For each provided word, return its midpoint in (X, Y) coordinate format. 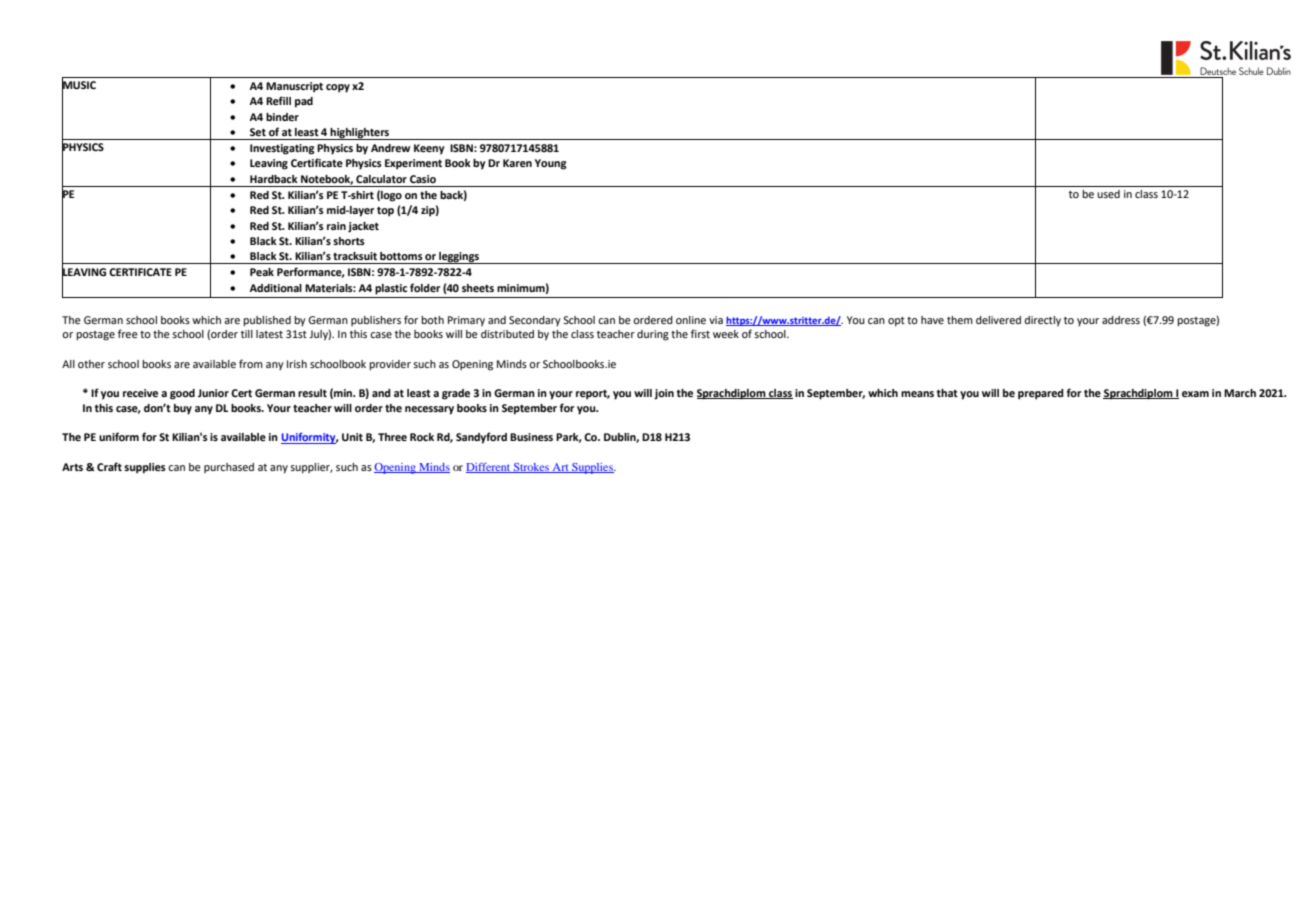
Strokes (531, 468)
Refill (278, 100)
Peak (262, 272)
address (1121, 320)
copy (338, 88)
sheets (478, 288)
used (1108, 194)
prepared (1041, 394)
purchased (229, 468)
